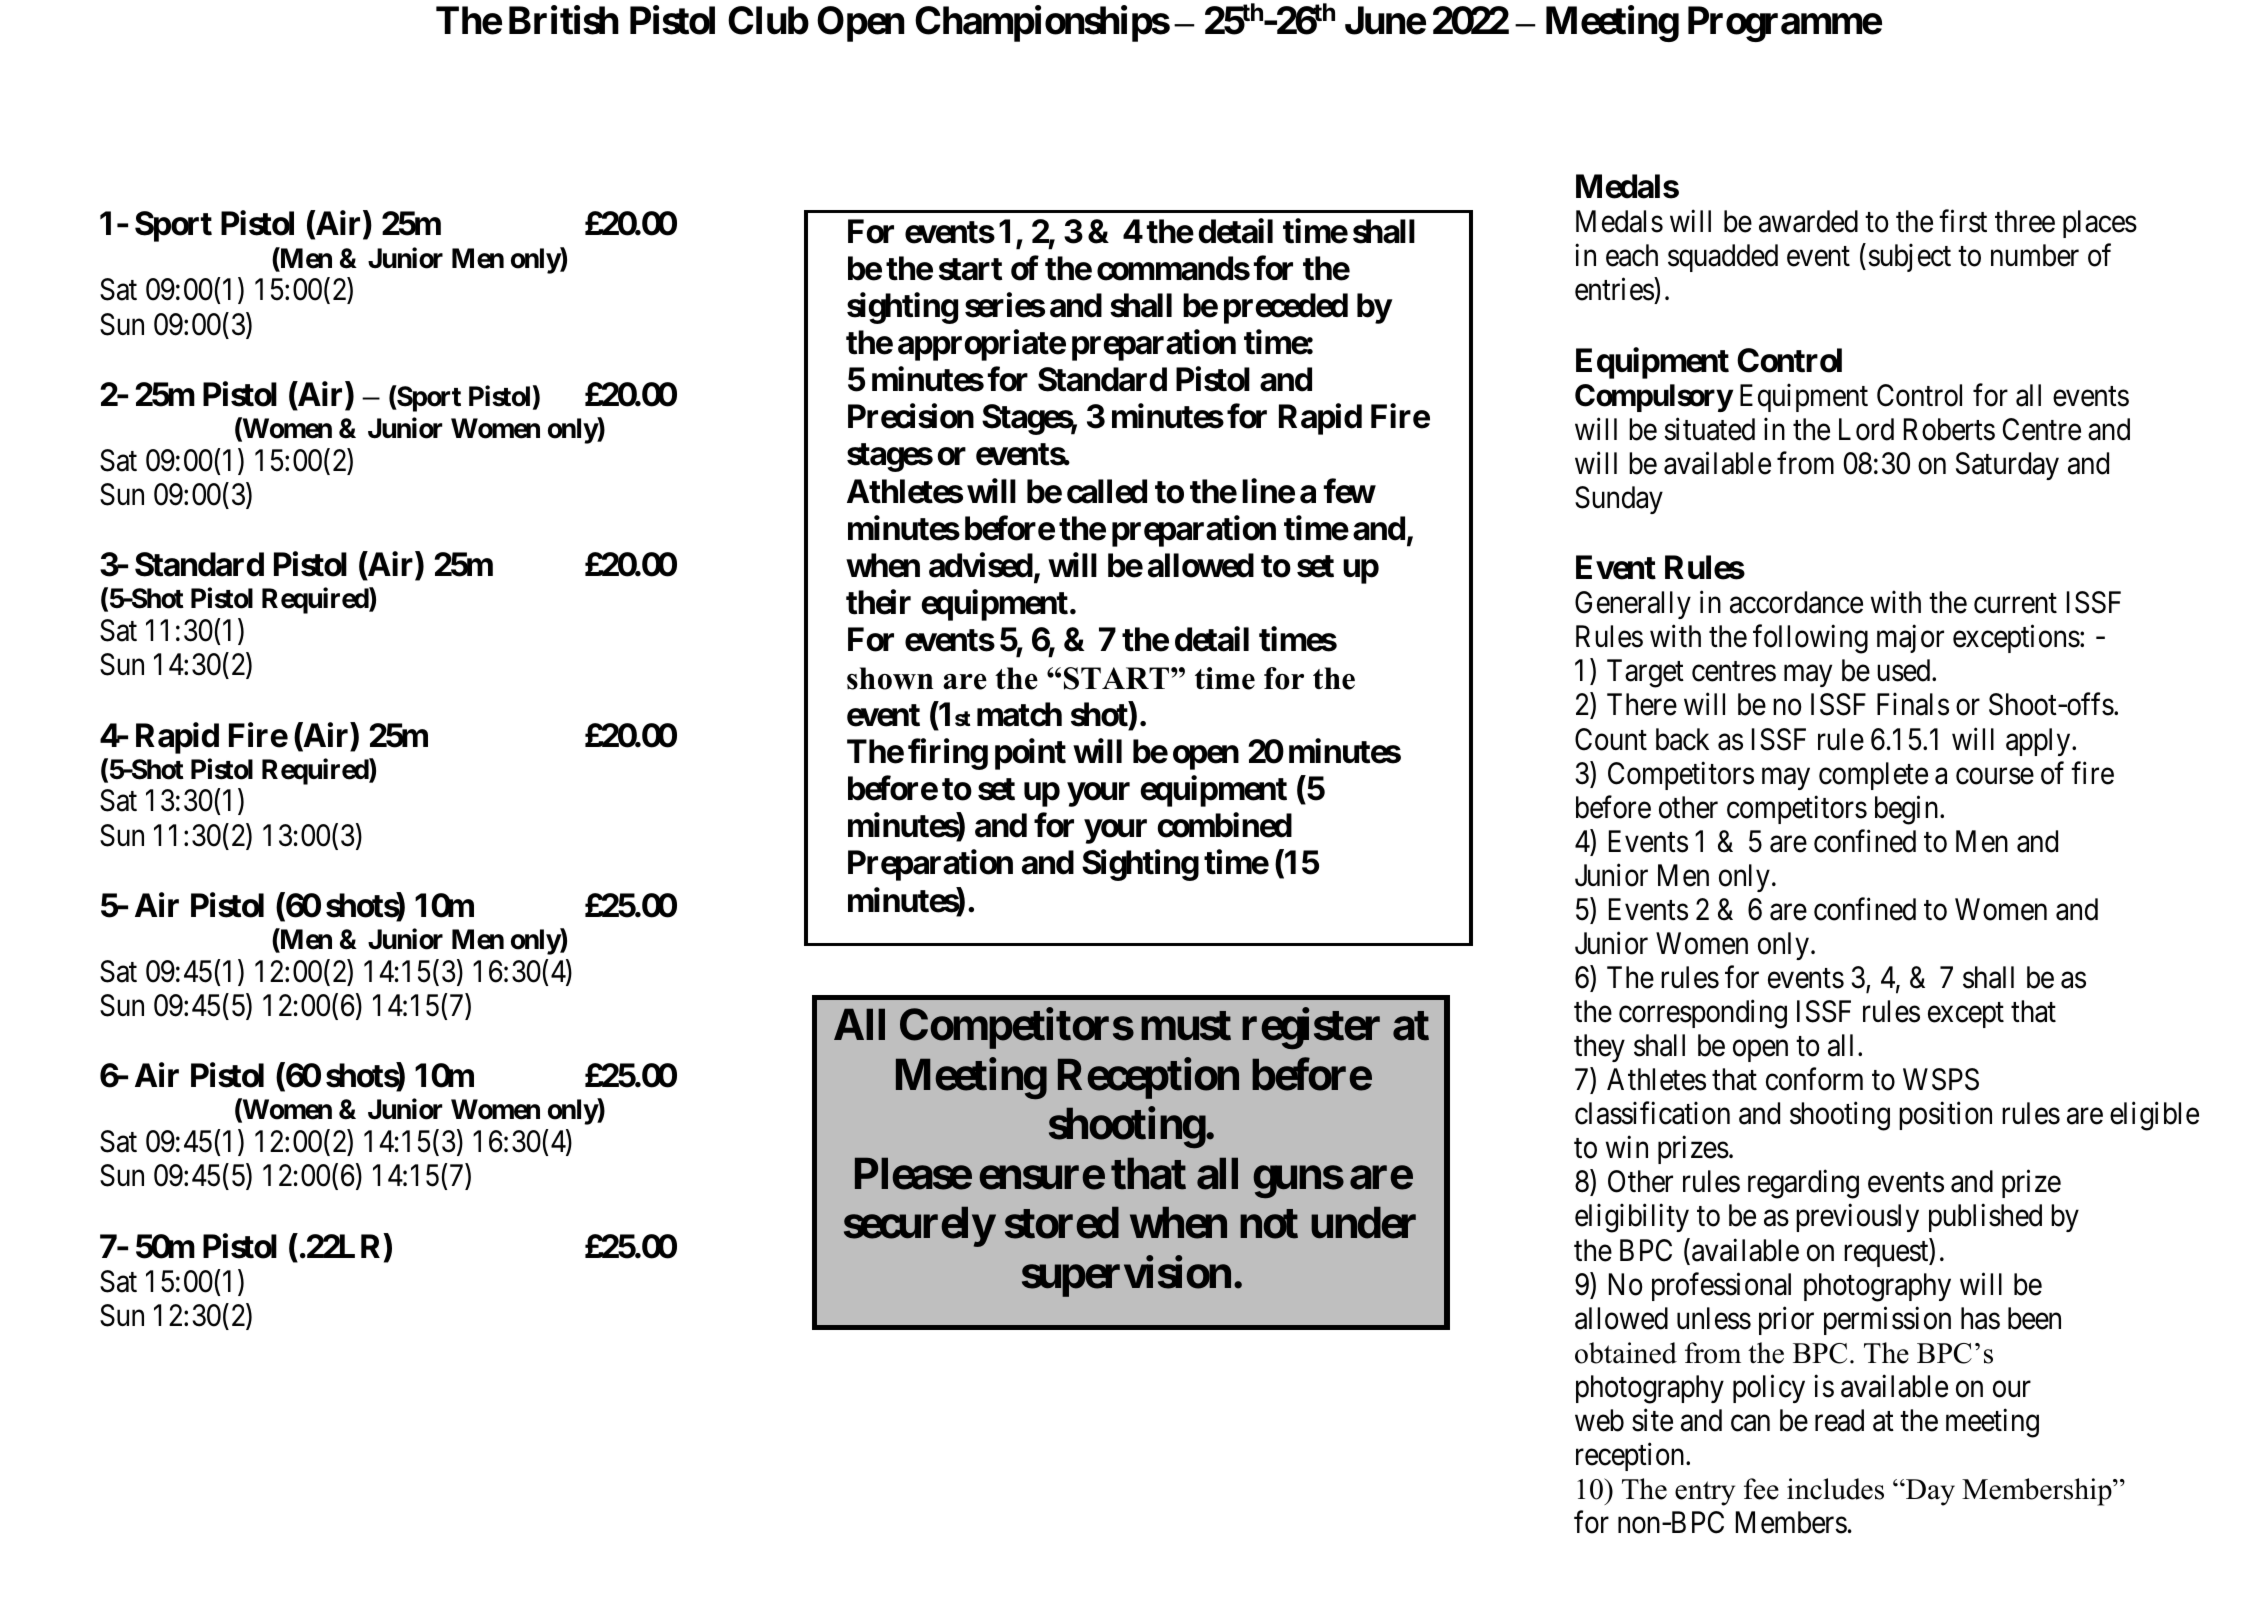 This document has width=2268, height=1603. I want to click on British, so click(564, 20).
